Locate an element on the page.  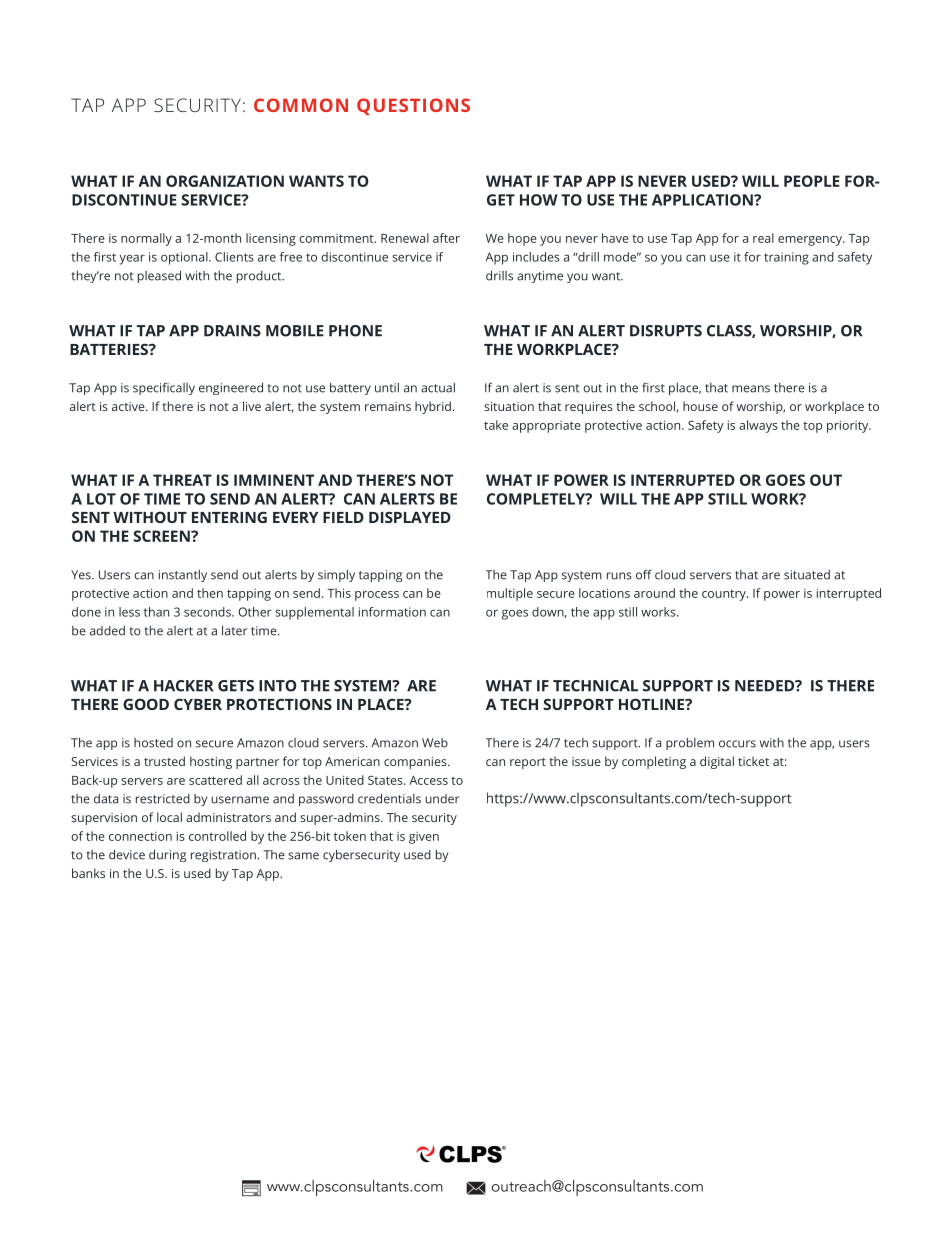
information is located at coordinates (392, 612).
